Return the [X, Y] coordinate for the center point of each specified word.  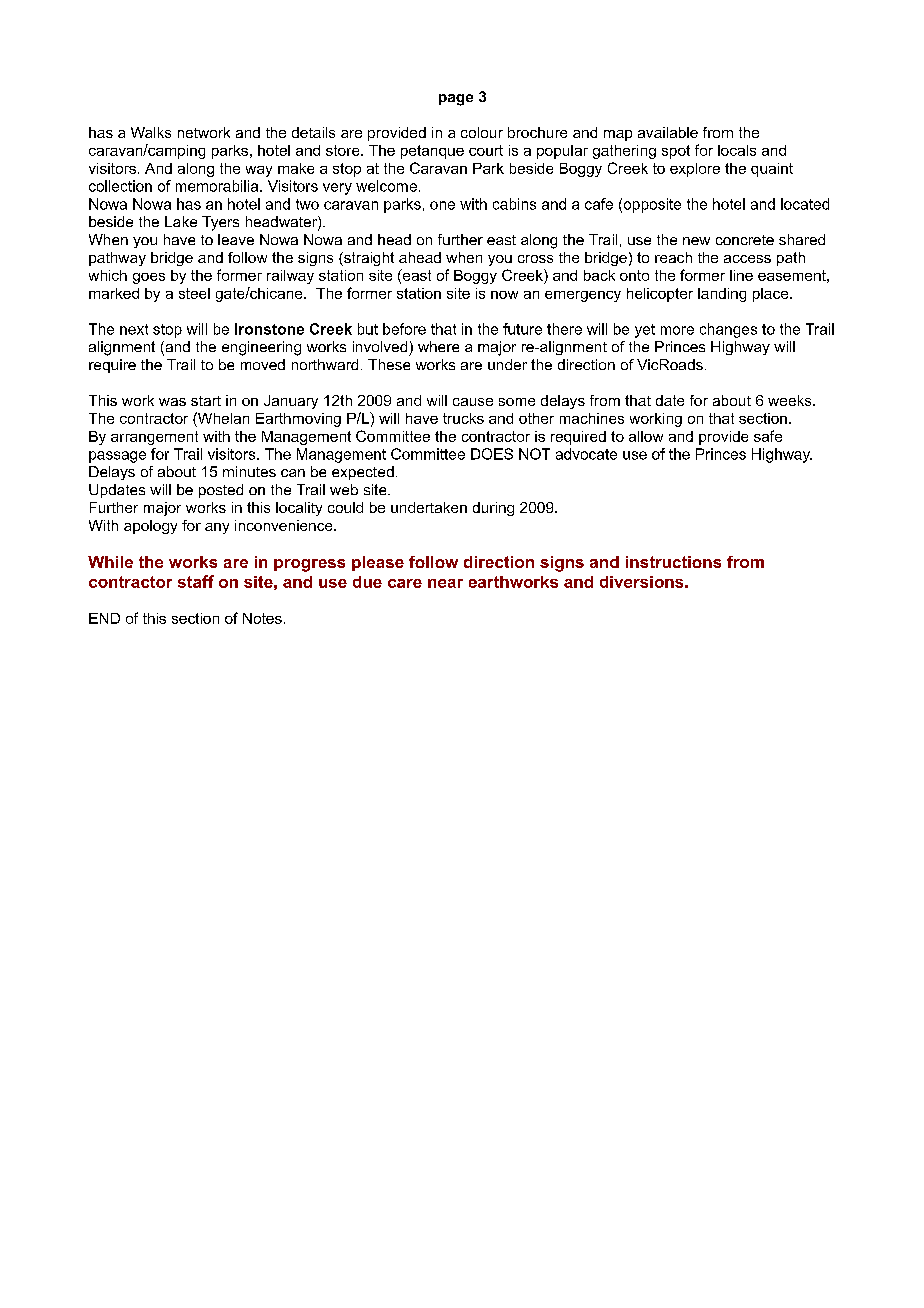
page [456, 100]
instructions [673, 562]
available [668, 132]
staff [196, 581]
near [445, 583]
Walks [151, 132]
